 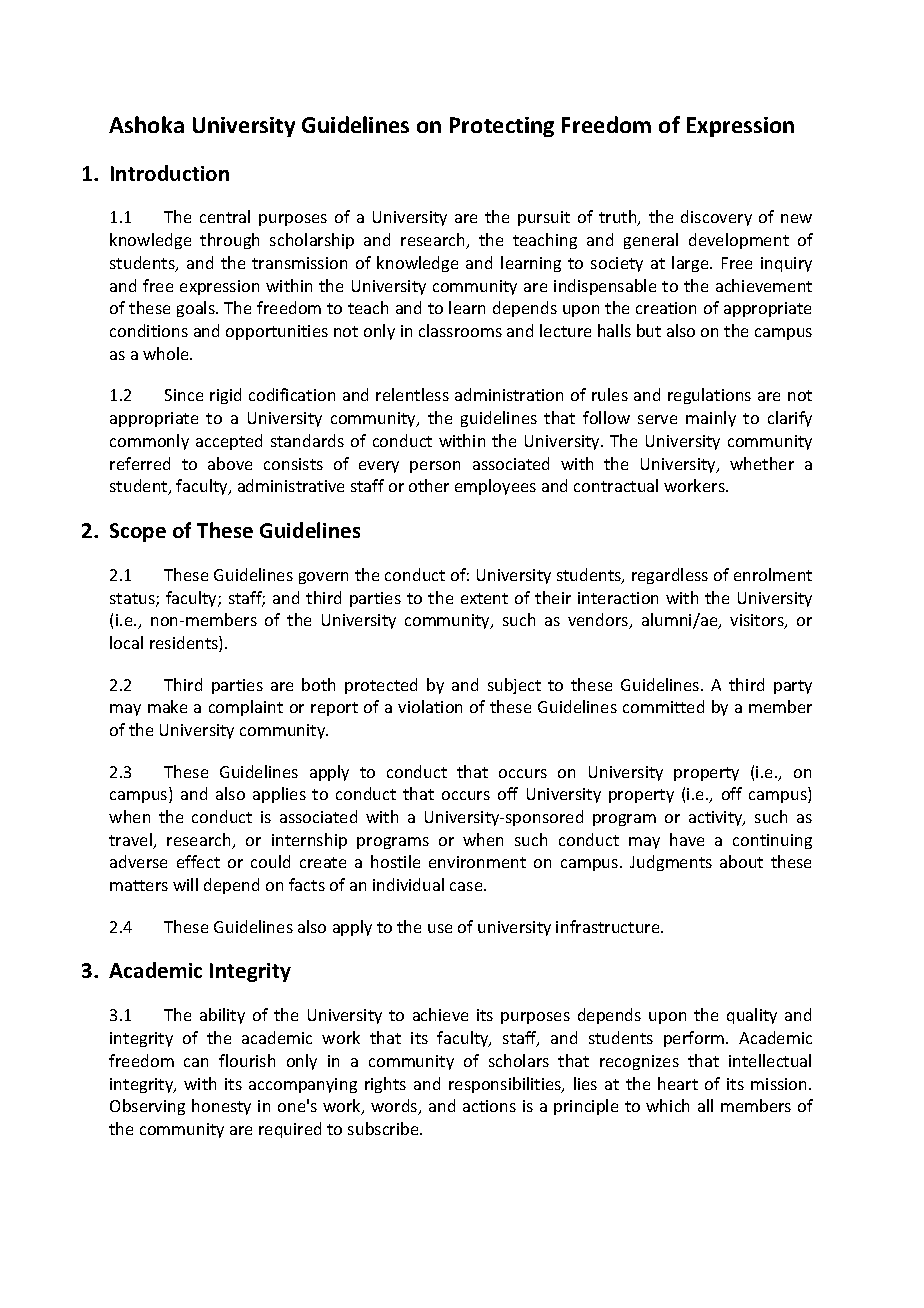 I want to click on Protecting, so click(x=502, y=127).
